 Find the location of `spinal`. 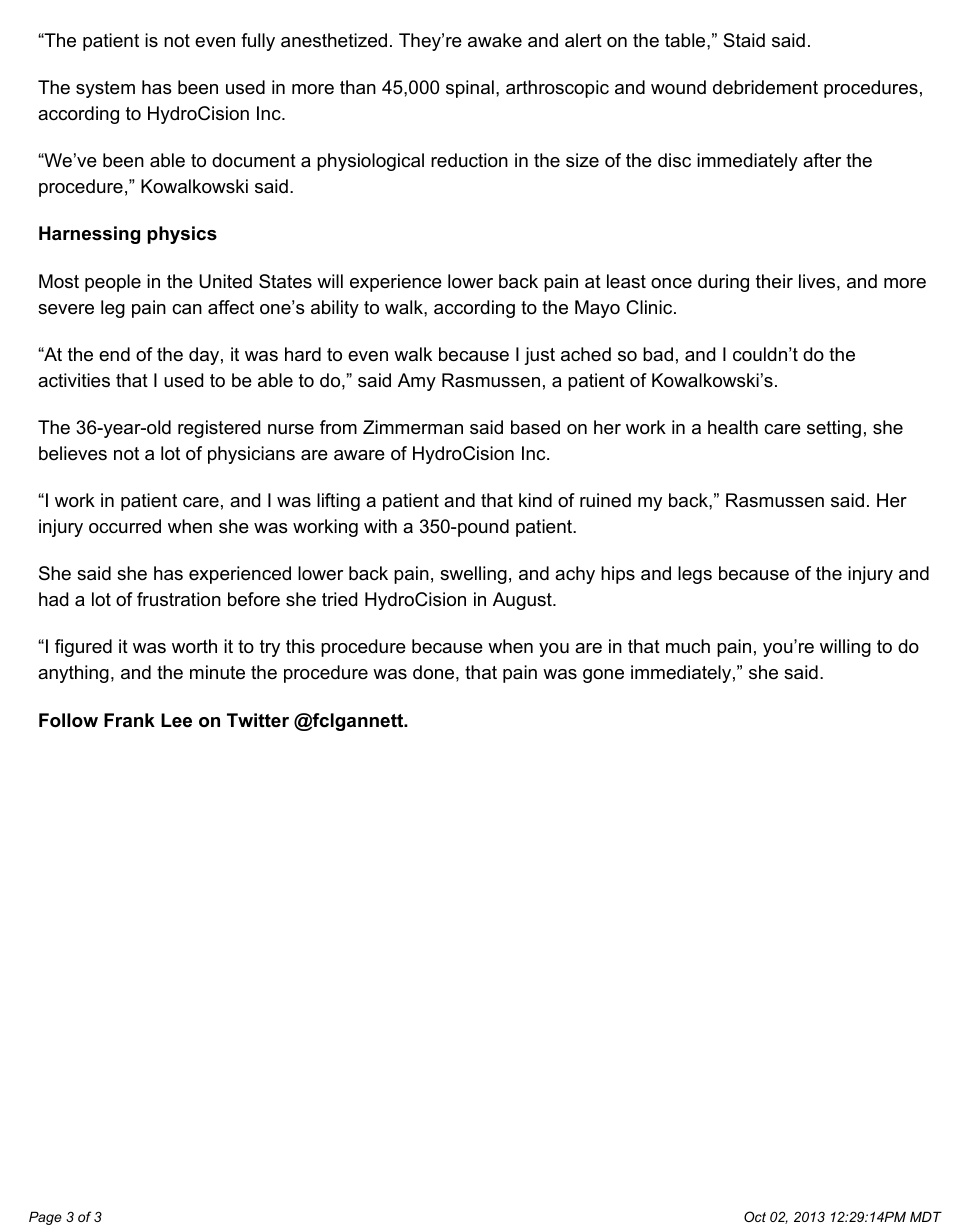

spinal is located at coordinates (470, 89).
